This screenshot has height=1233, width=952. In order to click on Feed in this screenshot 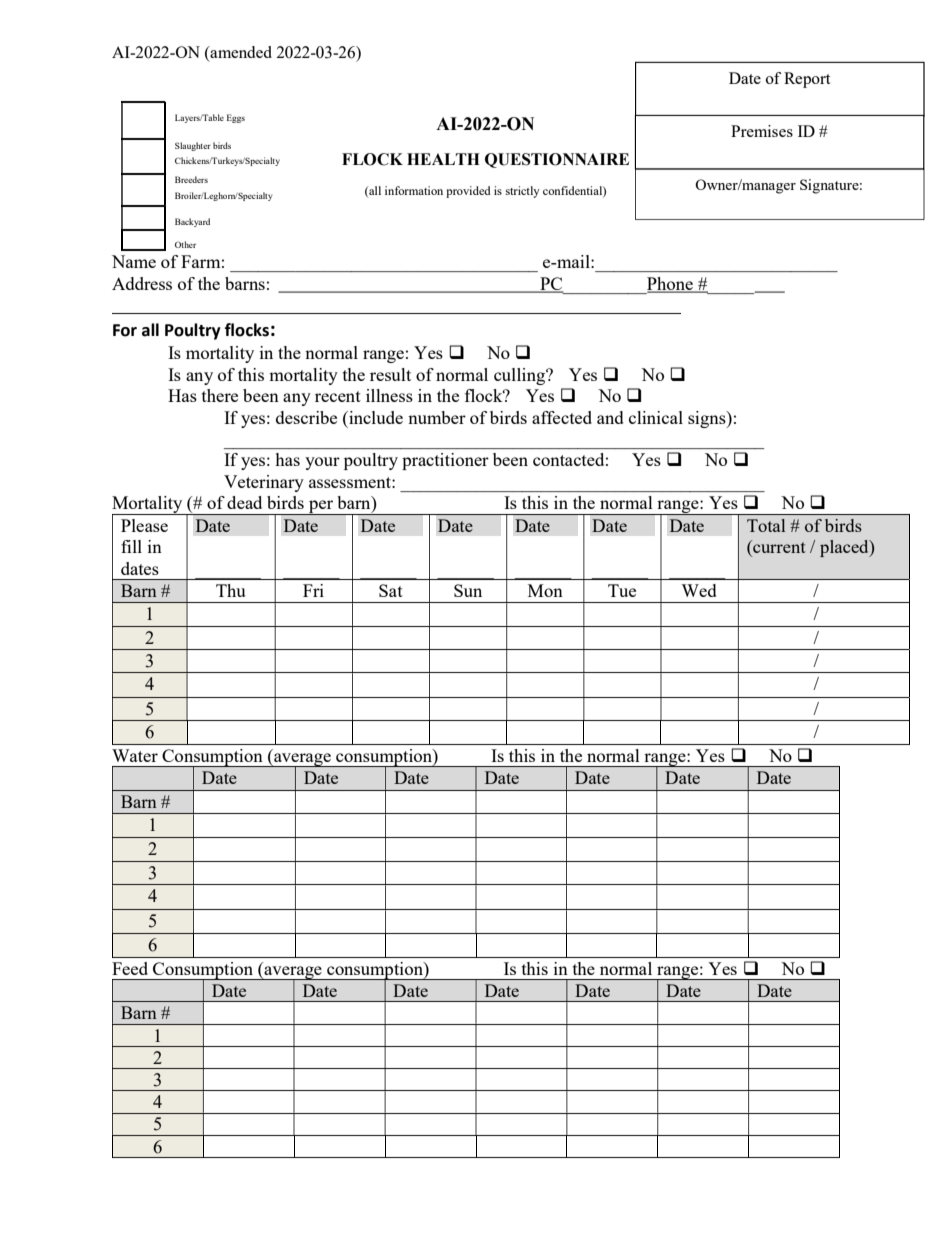, I will do `click(130, 968)`.
